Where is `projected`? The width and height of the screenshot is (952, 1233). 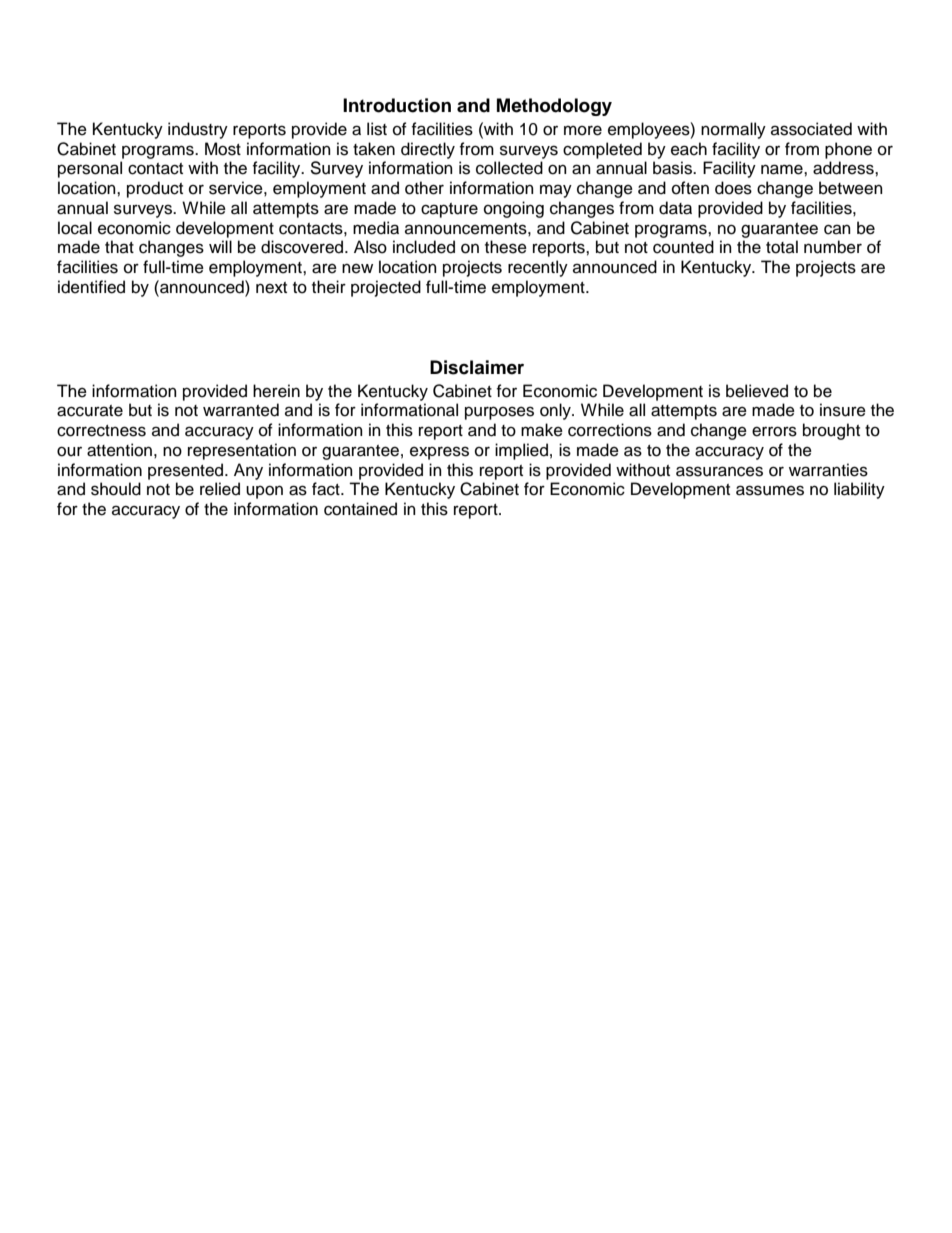
projected is located at coordinates (386, 288).
